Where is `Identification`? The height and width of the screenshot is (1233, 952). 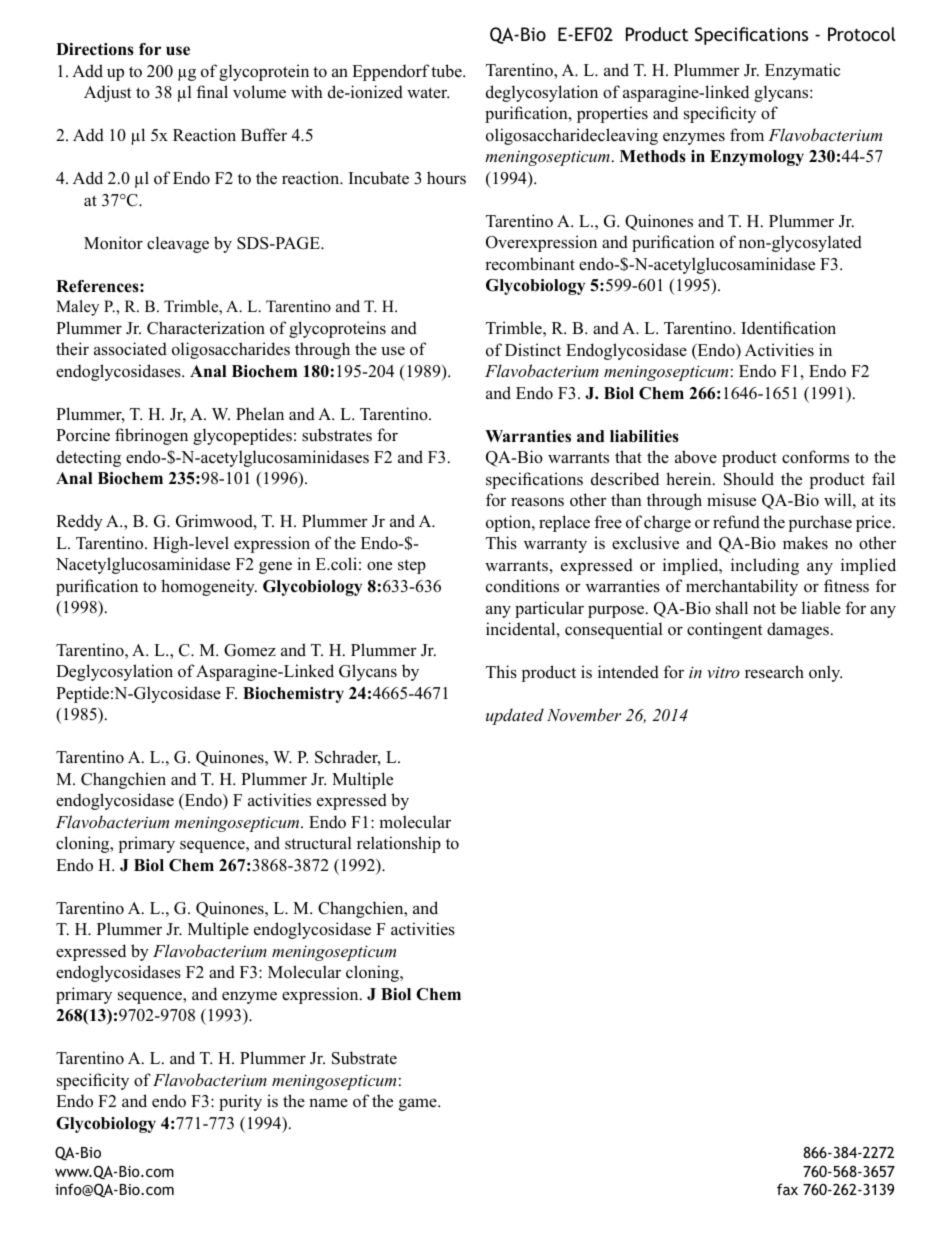
Identification is located at coordinates (788, 328).
